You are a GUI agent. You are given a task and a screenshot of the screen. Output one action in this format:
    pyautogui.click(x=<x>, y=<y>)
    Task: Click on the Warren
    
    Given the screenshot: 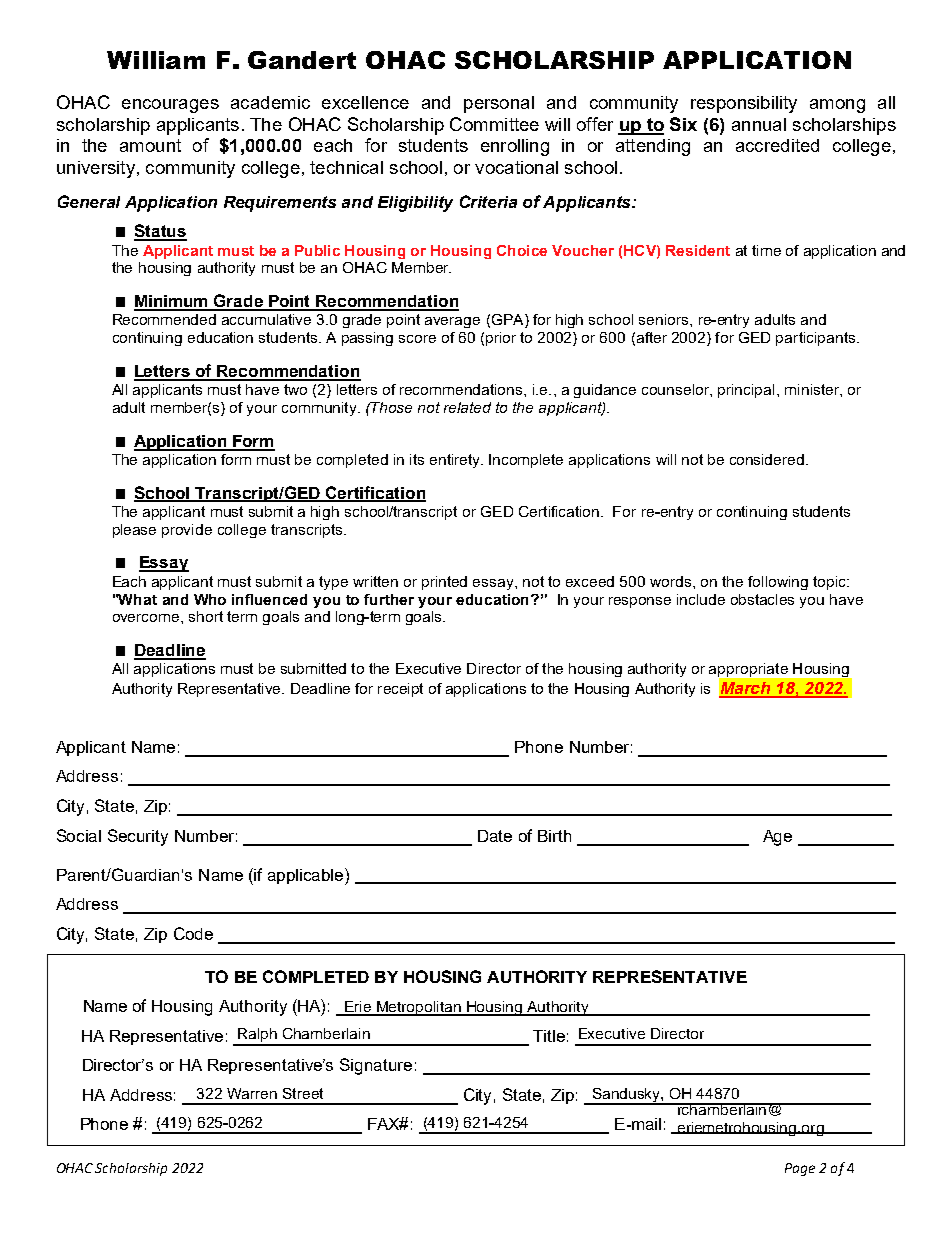 What is the action you would take?
    pyautogui.click(x=252, y=1093)
